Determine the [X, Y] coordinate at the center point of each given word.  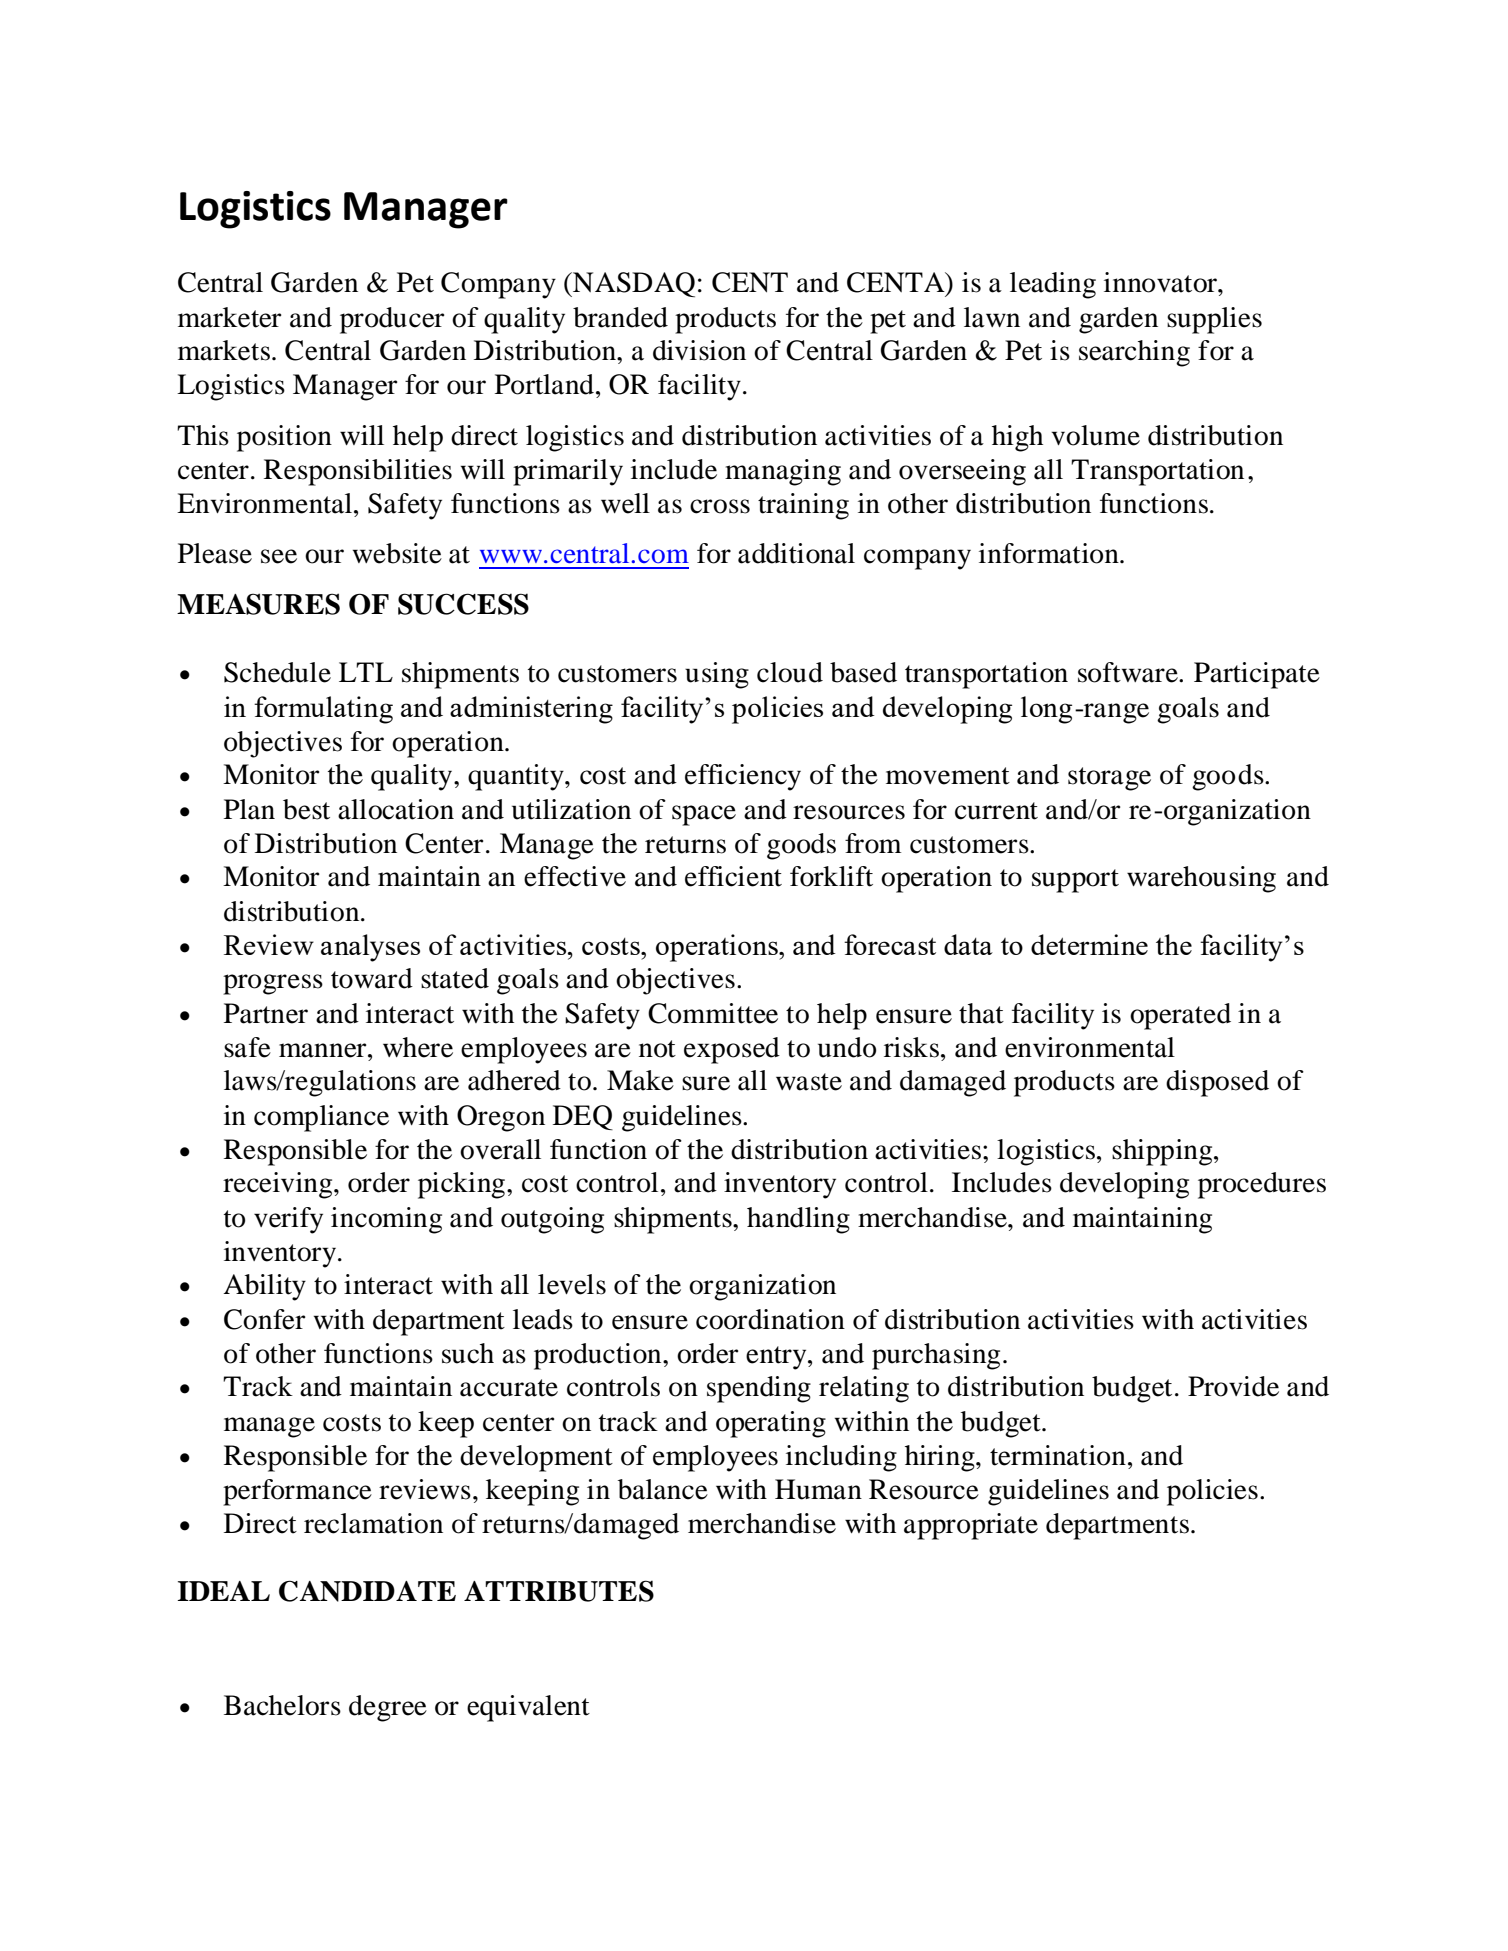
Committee [713, 1013]
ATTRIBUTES [559, 1591]
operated [1180, 1016]
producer [392, 320]
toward [372, 978]
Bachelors [282, 1705]
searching [1134, 353]
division [699, 350]
